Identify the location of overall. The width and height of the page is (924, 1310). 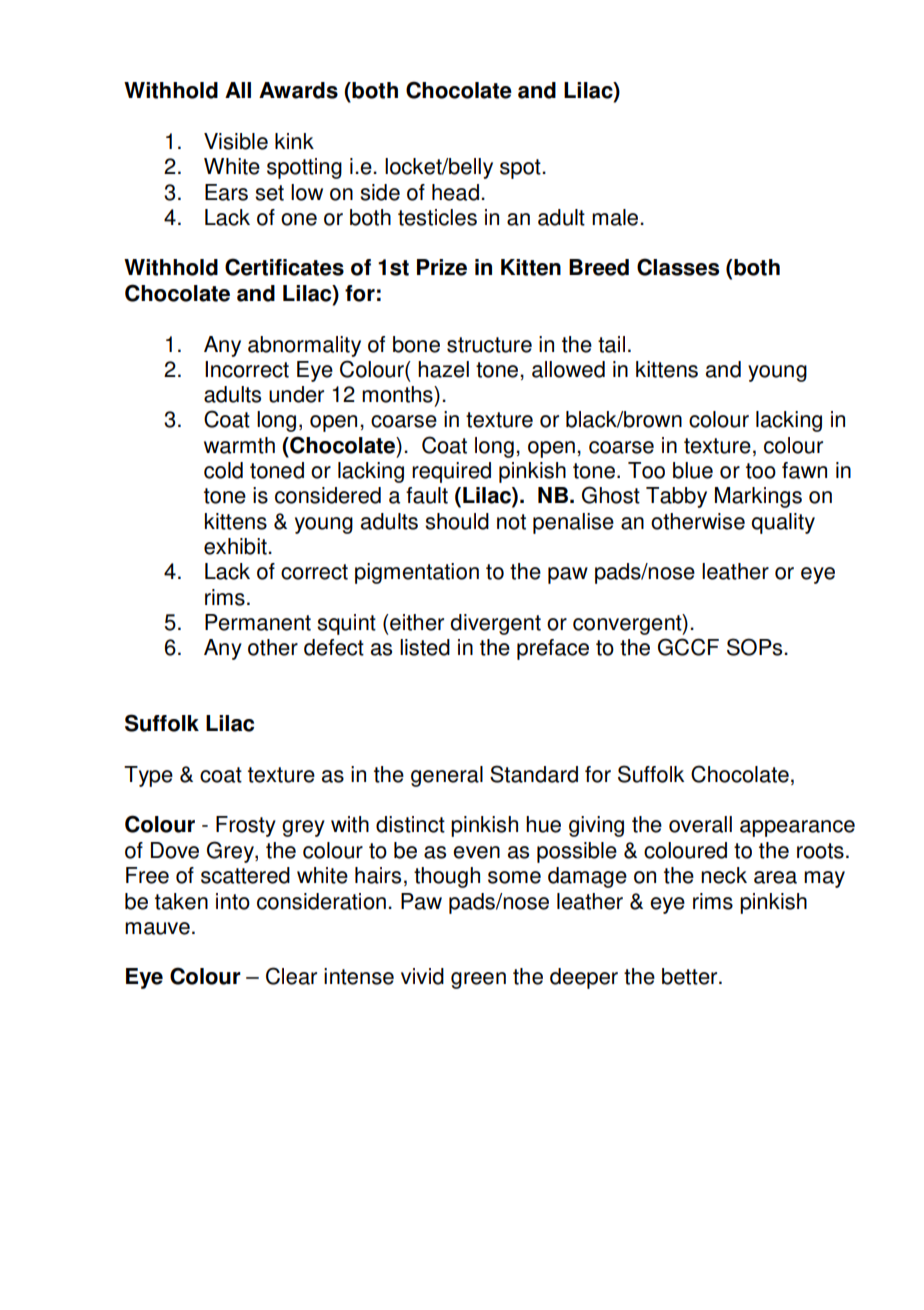
(700, 824).
